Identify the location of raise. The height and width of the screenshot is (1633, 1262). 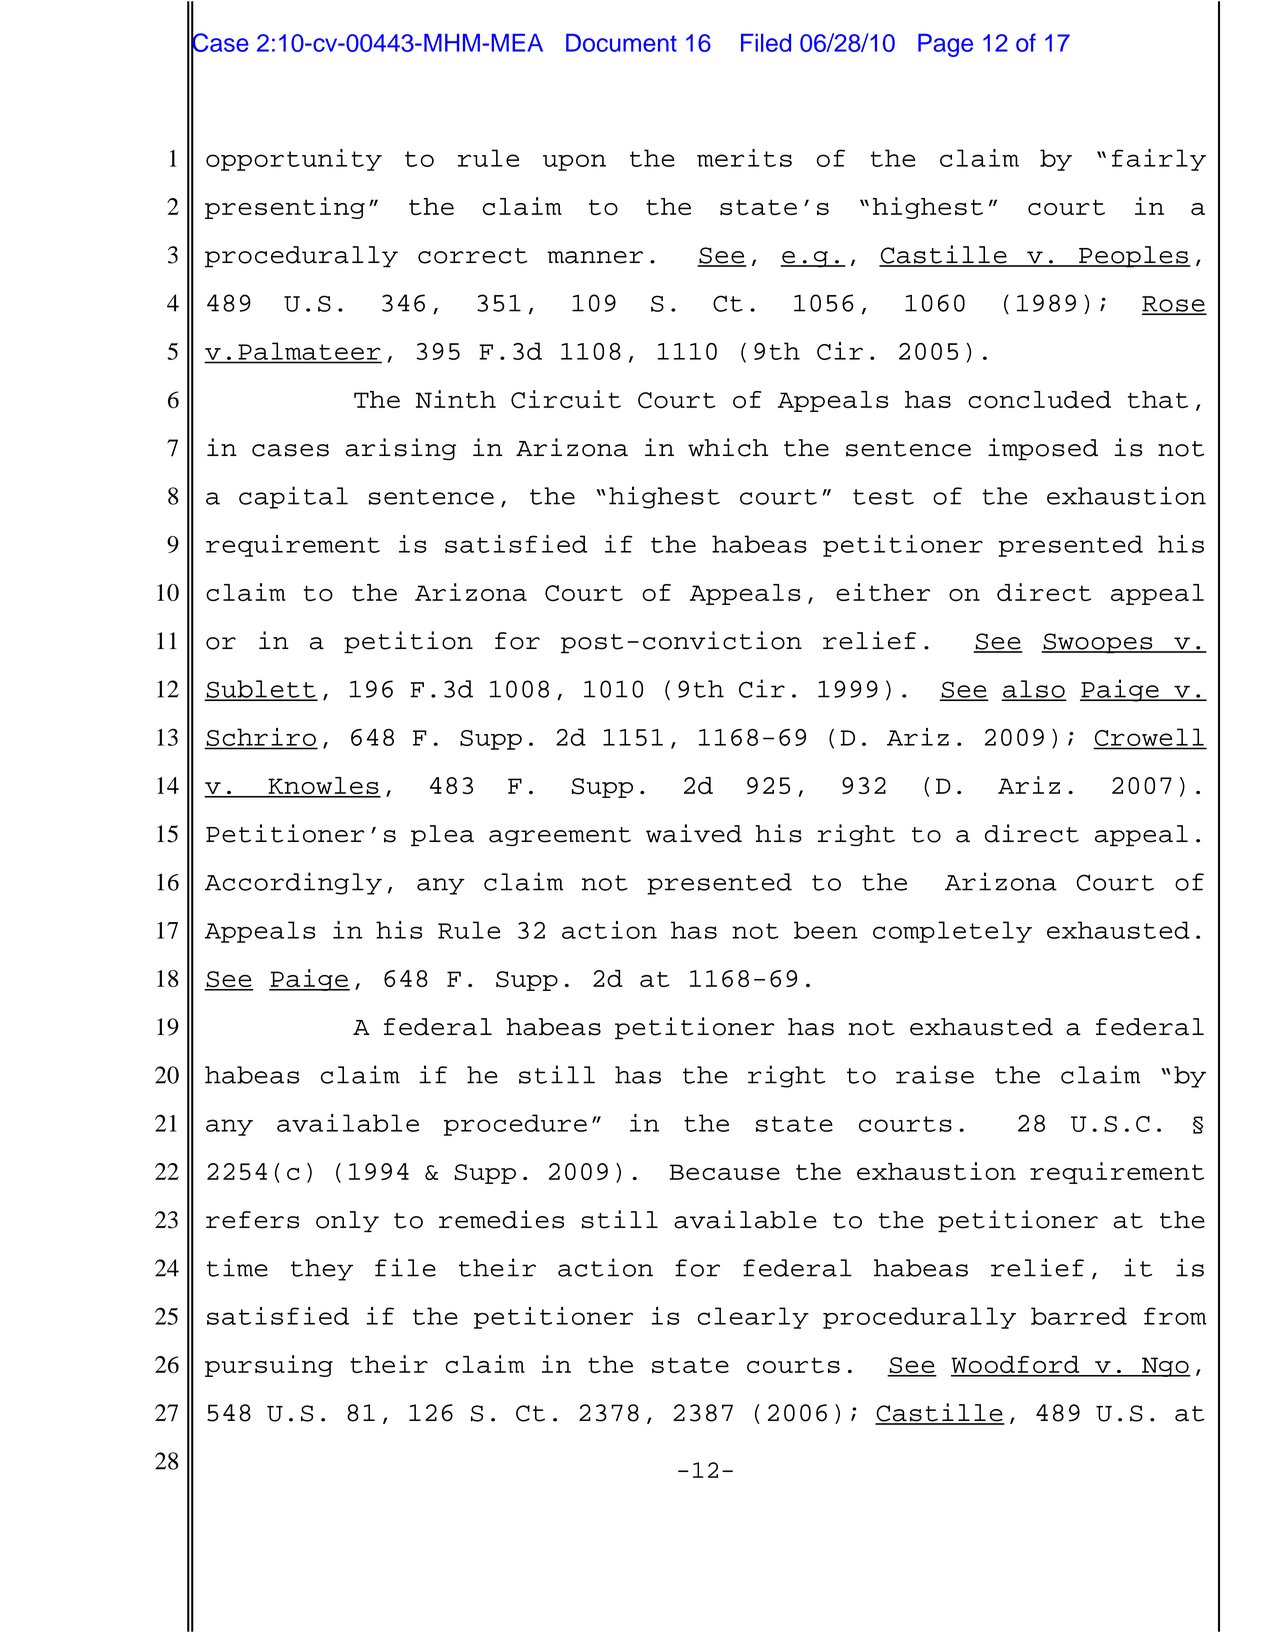
(935, 1074).
